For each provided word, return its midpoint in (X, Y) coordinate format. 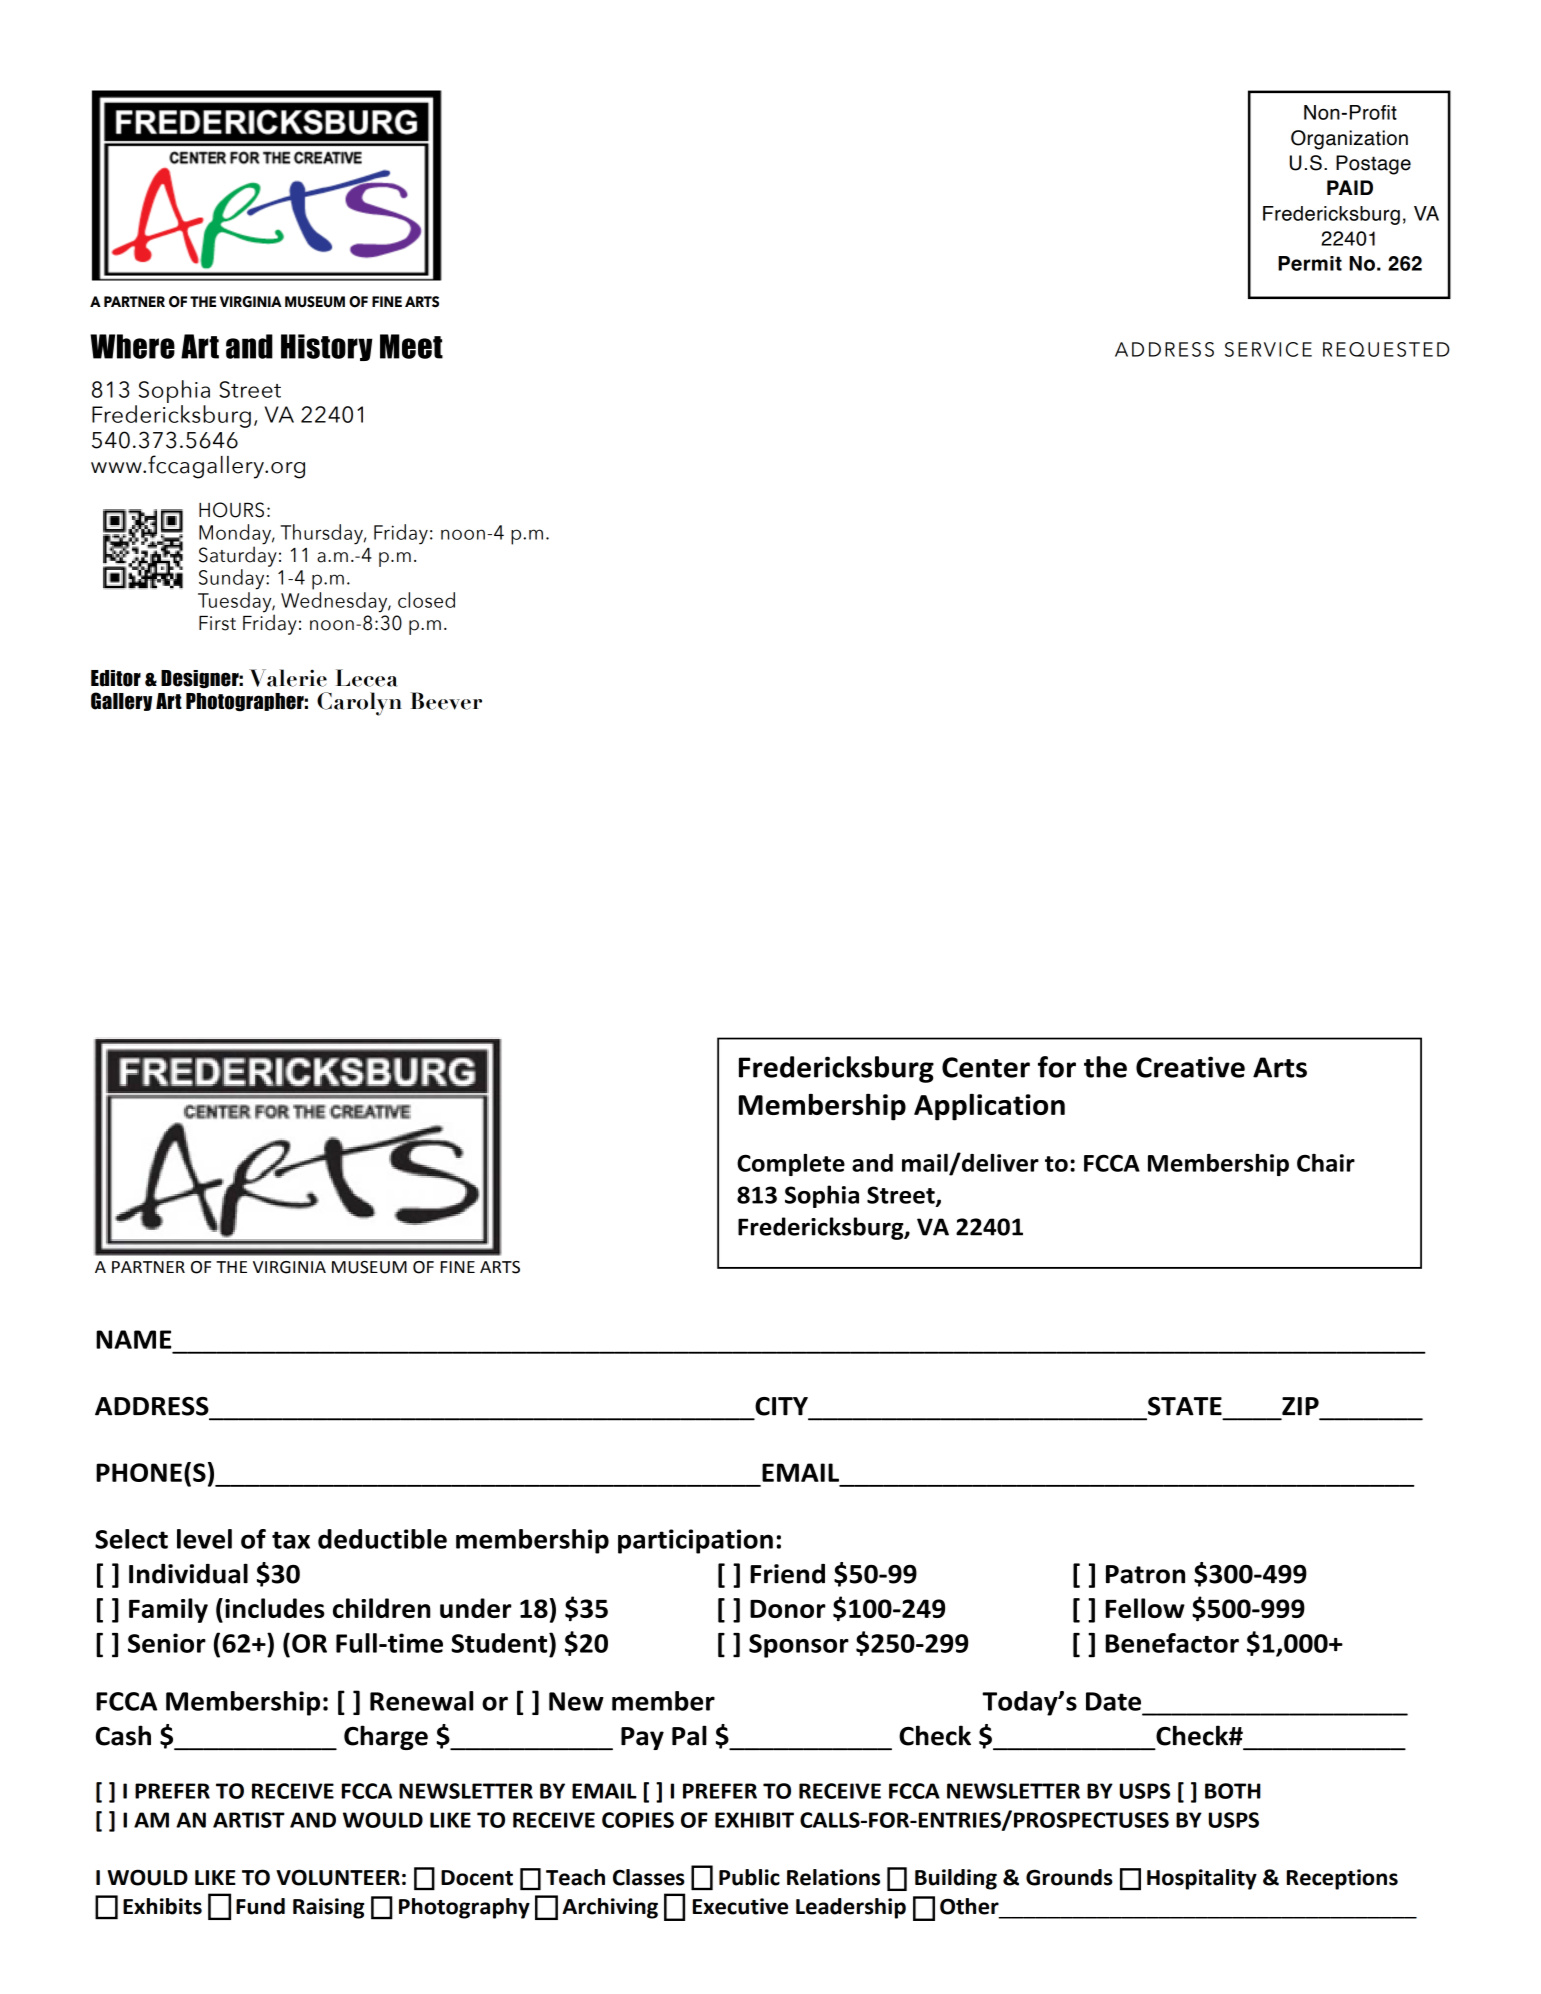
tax (291, 1540)
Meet (411, 346)
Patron (1145, 1574)
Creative (1190, 1067)
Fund (260, 1906)
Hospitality (1202, 1879)
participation (695, 1541)
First (217, 623)
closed (426, 600)
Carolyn (359, 704)
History (327, 347)
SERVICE (1268, 349)
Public (749, 1877)
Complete (791, 1165)
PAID (1350, 187)
